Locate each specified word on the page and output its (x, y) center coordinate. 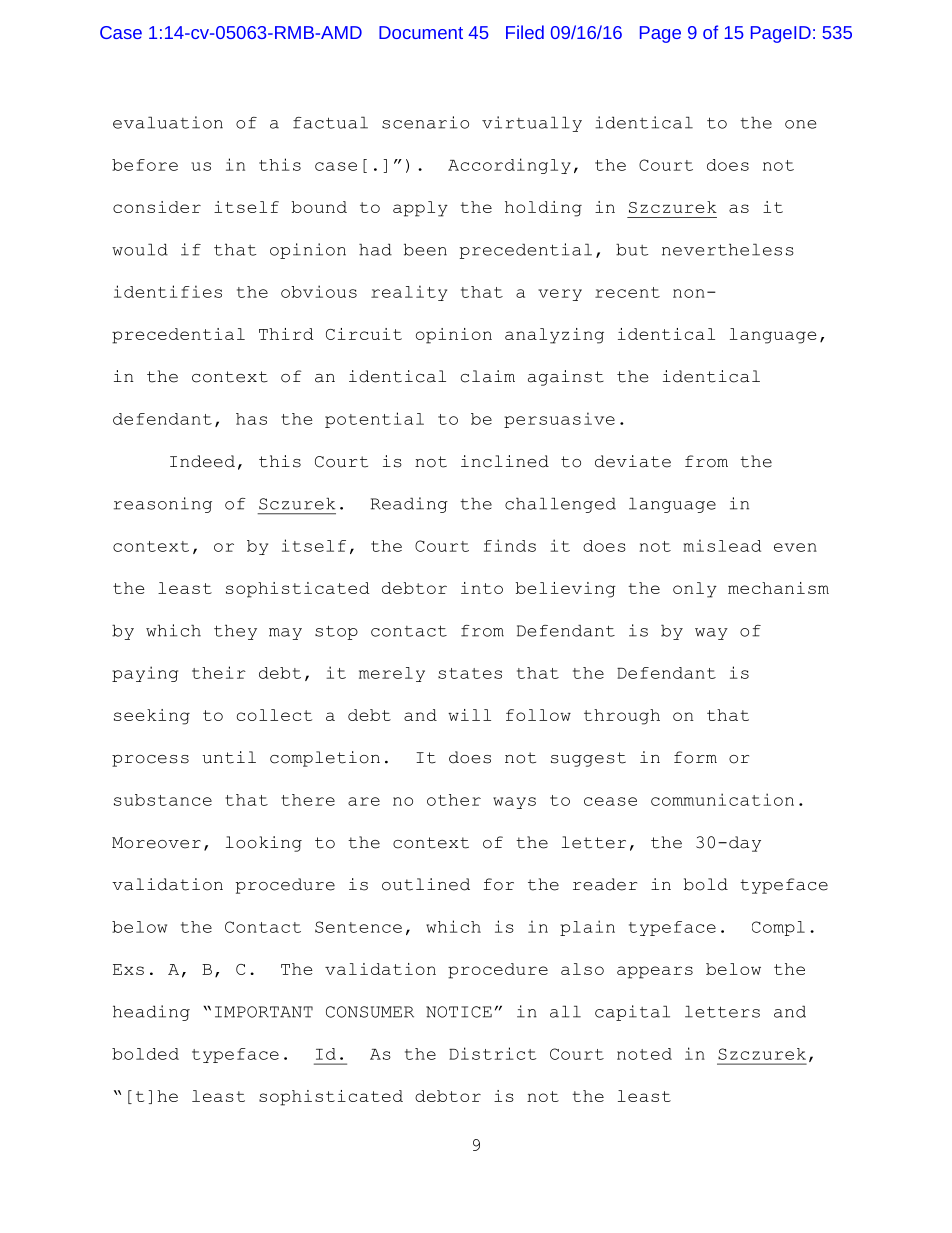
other (454, 800)
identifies (168, 291)
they (235, 632)
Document (421, 32)
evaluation (168, 122)
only (695, 590)
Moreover (156, 843)
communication (722, 799)
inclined (505, 461)
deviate (633, 461)
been (425, 249)
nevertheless (728, 249)
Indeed (202, 461)
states (470, 673)
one (800, 124)
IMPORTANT (264, 1012)
